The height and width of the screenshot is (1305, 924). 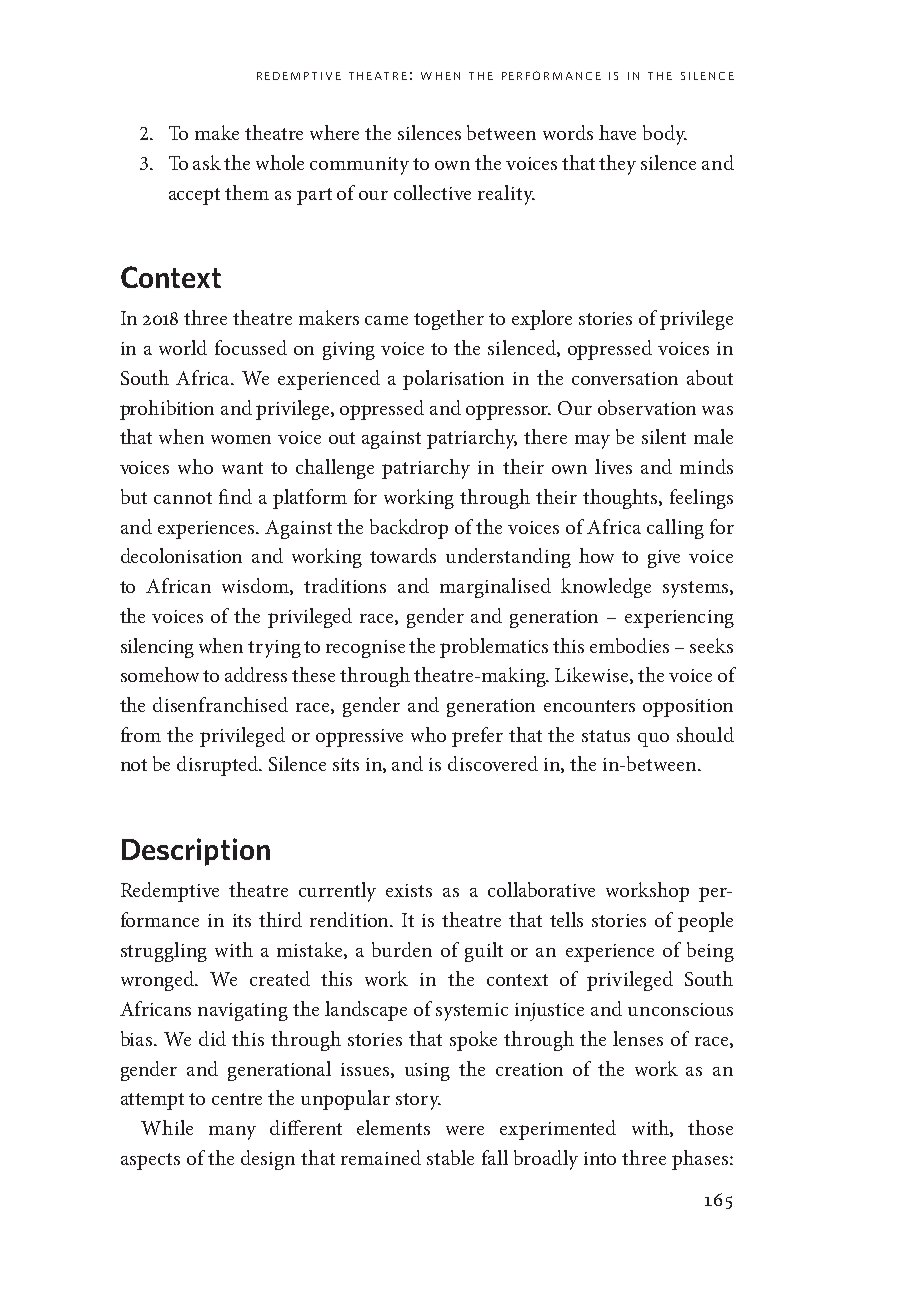 What do you see at coordinates (617, 165) in the screenshot?
I see `they` at bounding box center [617, 165].
